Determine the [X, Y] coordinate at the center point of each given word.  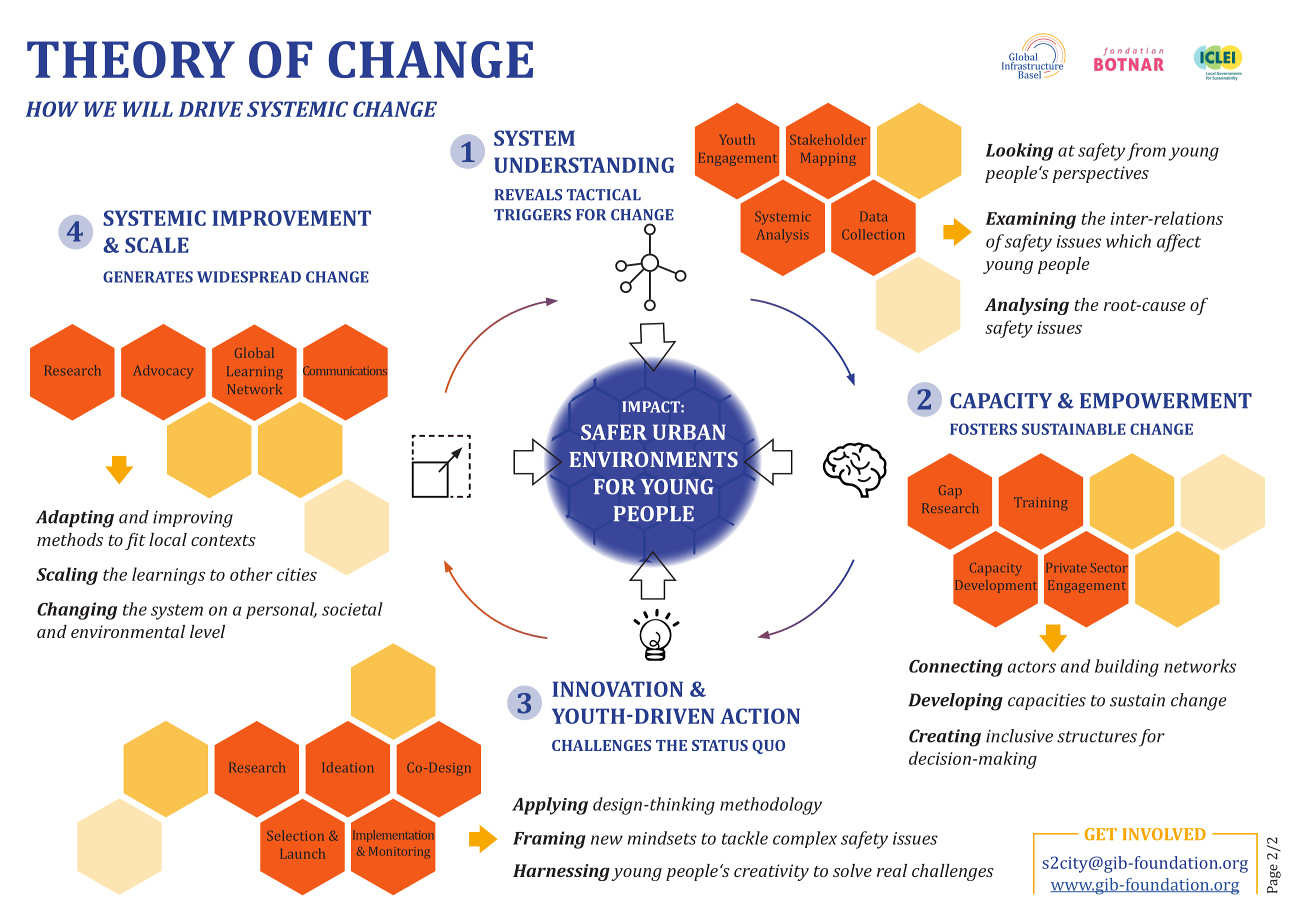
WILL [148, 109]
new [607, 840]
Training [1041, 503]
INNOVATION [617, 689]
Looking [1019, 152]
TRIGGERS [532, 215]
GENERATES [148, 277]
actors [1032, 667]
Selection [295, 835]
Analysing [1026, 306]
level [207, 631]
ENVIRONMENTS [653, 459]
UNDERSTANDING [584, 165]
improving [193, 519]
